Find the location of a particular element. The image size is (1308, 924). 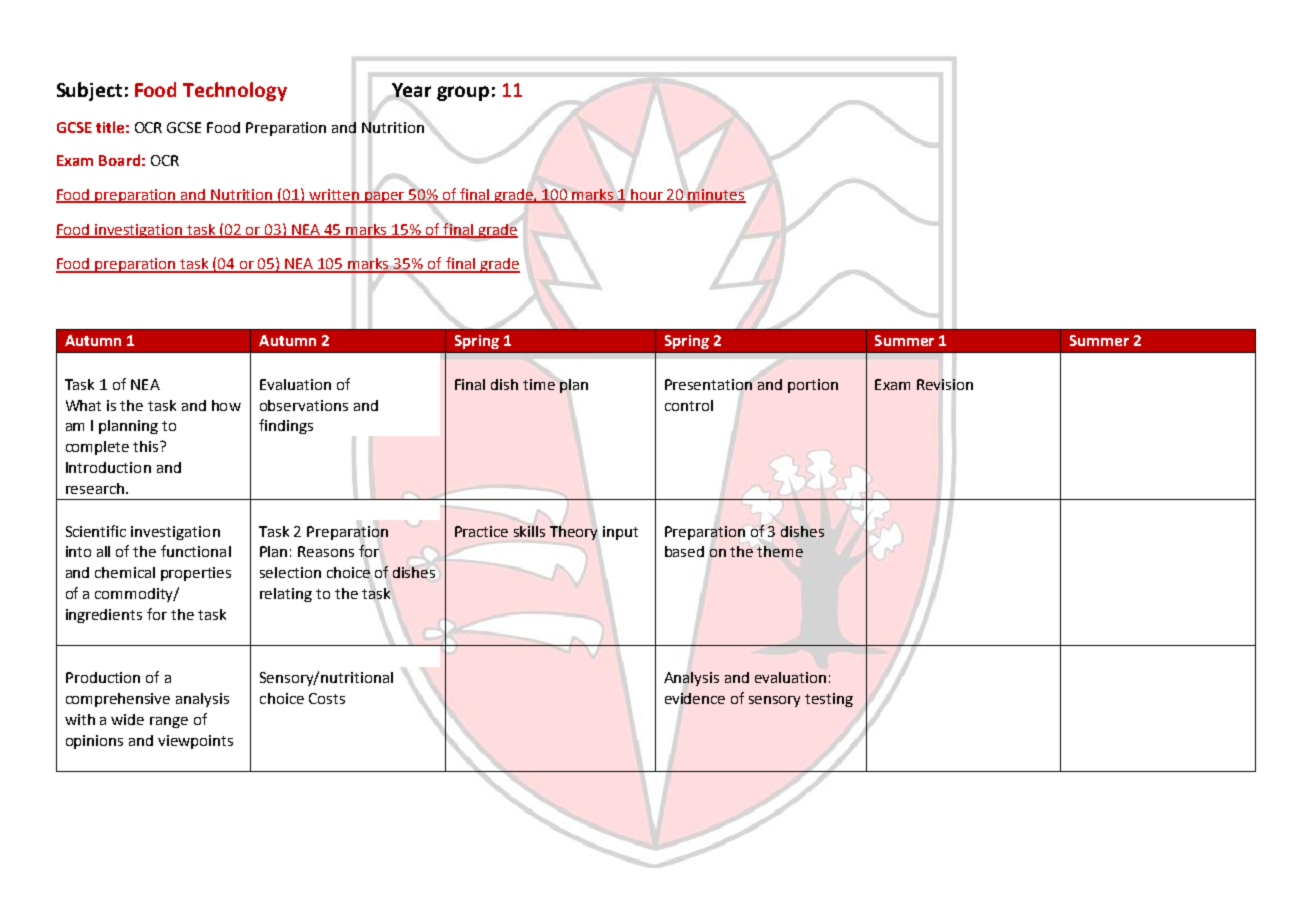

how is located at coordinates (226, 405).
